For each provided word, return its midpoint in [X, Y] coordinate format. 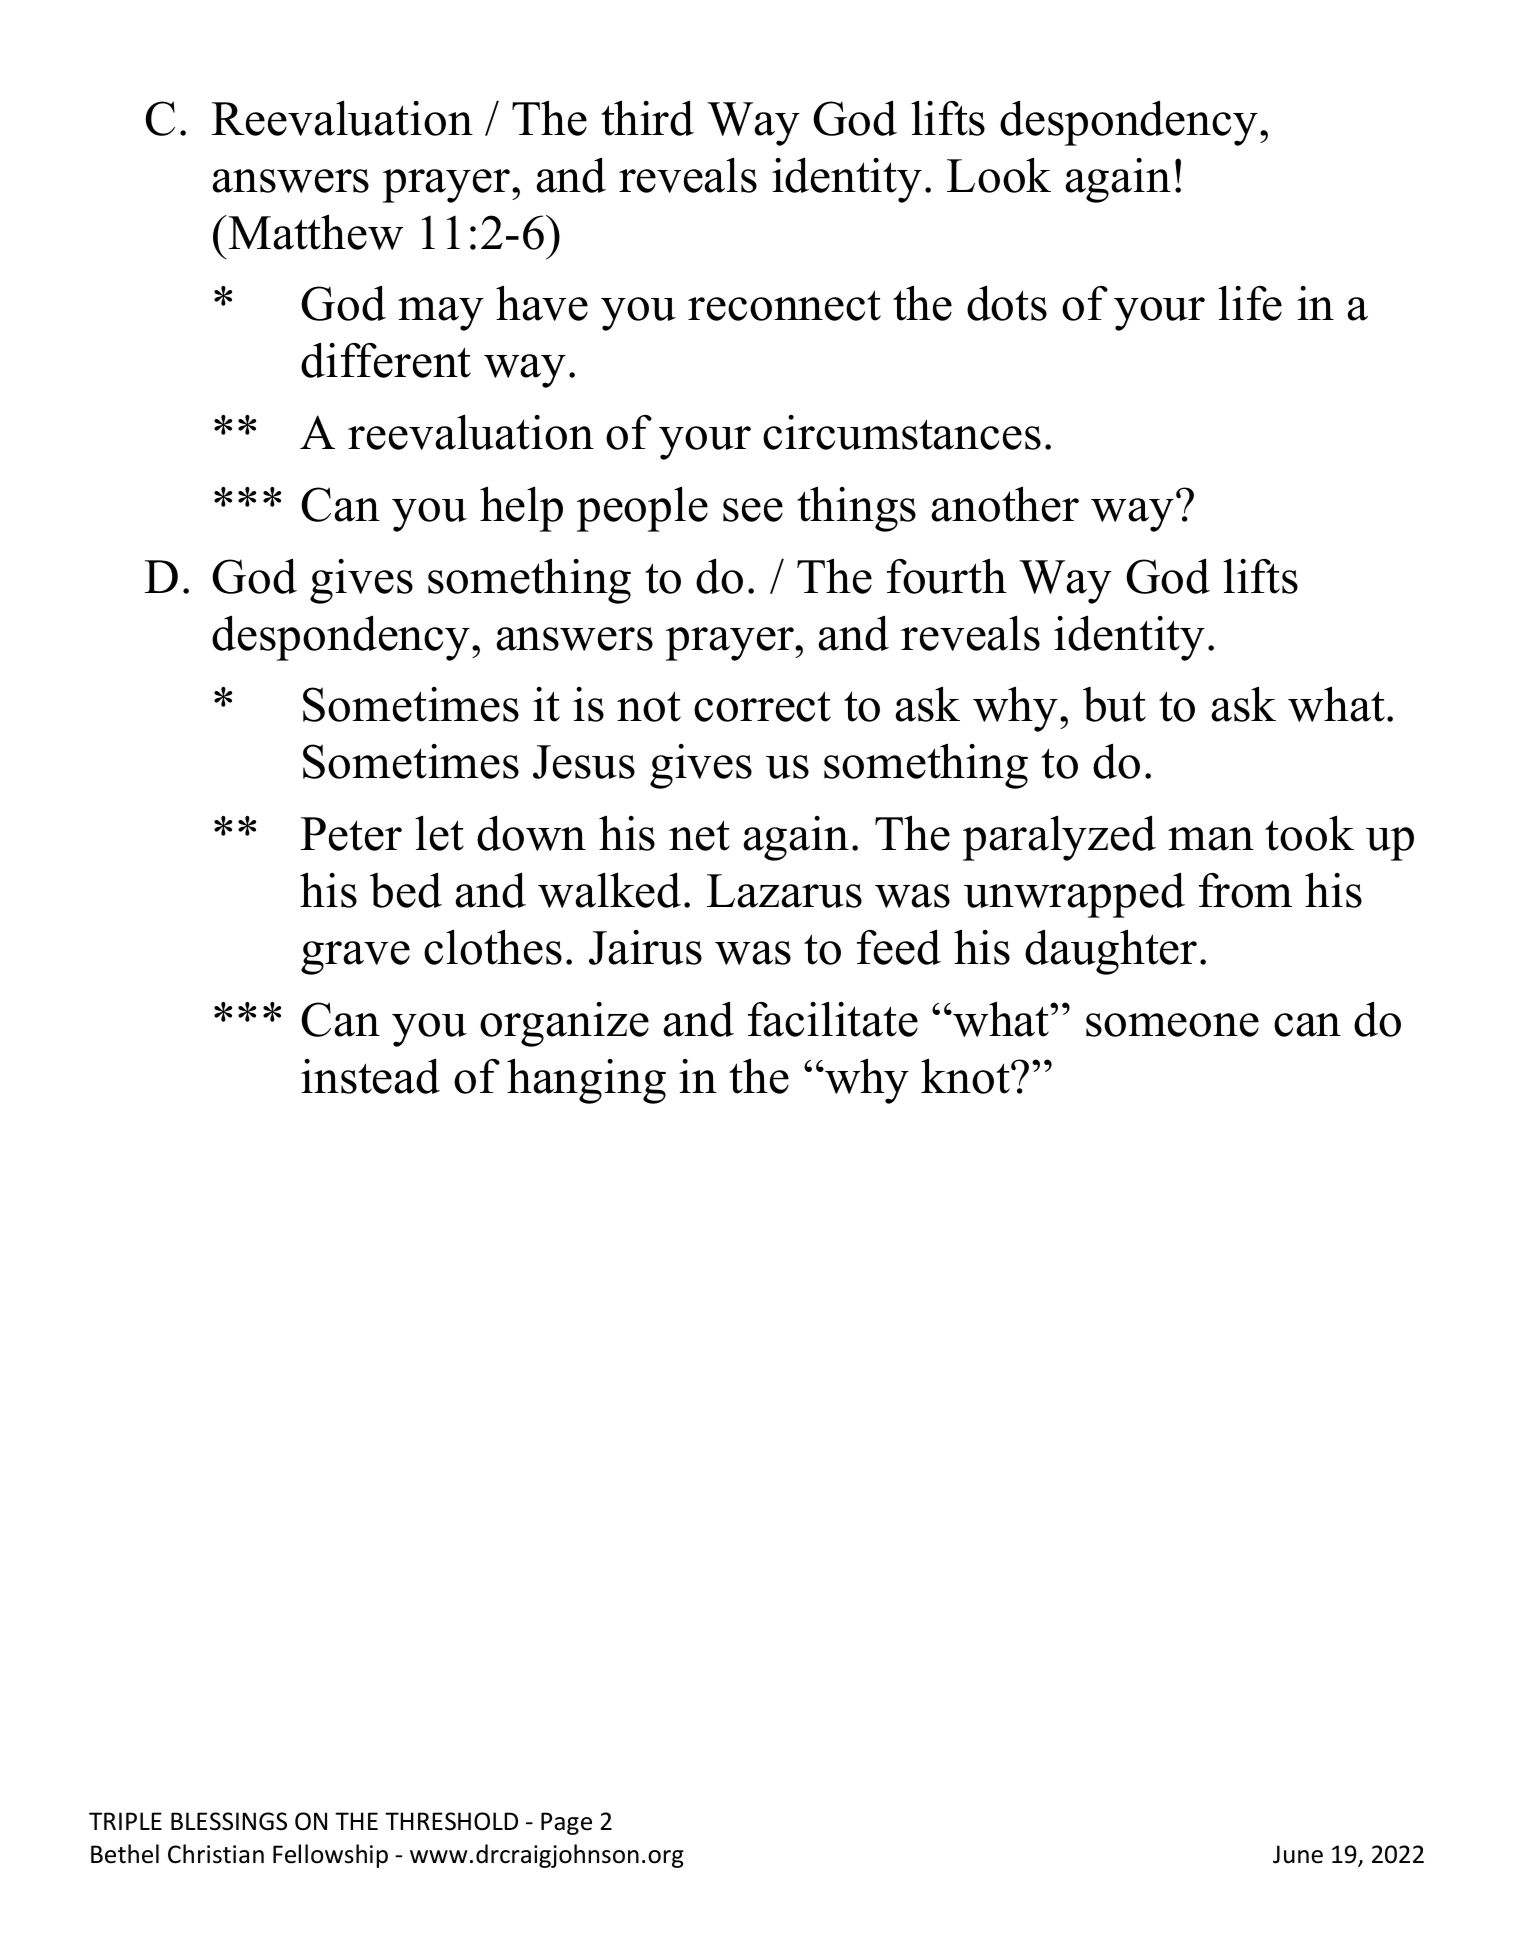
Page [566, 1823]
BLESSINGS [229, 1821]
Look [999, 175]
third [647, 118]
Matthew [314, 232]
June [1298, 1854]
